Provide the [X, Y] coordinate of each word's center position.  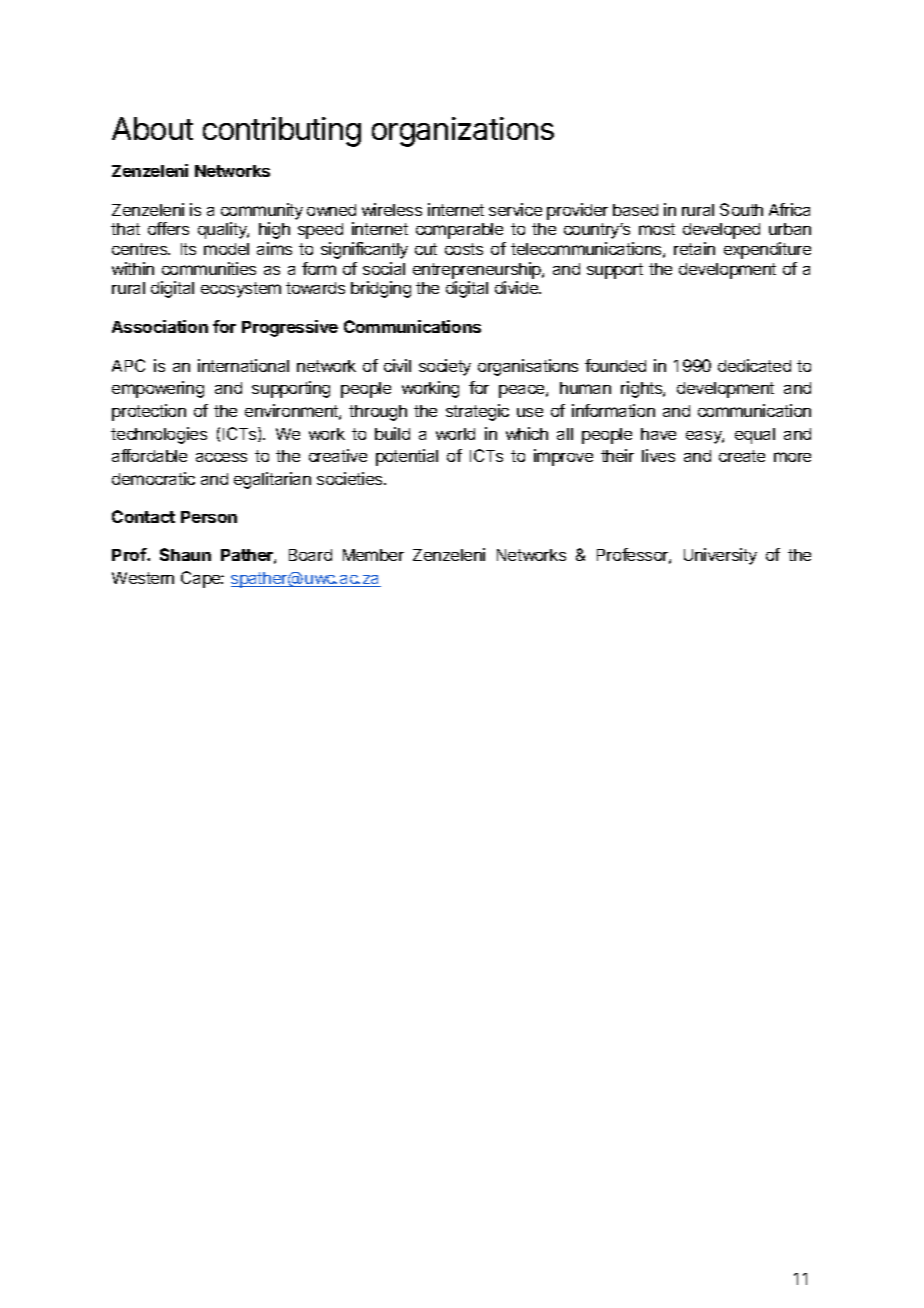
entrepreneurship [478, 270]
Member [373, 555]
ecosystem [241, 290]
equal [755, 436]
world [455, 434]
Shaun [185, 554]
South [741, 209]
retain [694, 248]
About [152, 128]
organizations [463, 132]
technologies [159, 435]
